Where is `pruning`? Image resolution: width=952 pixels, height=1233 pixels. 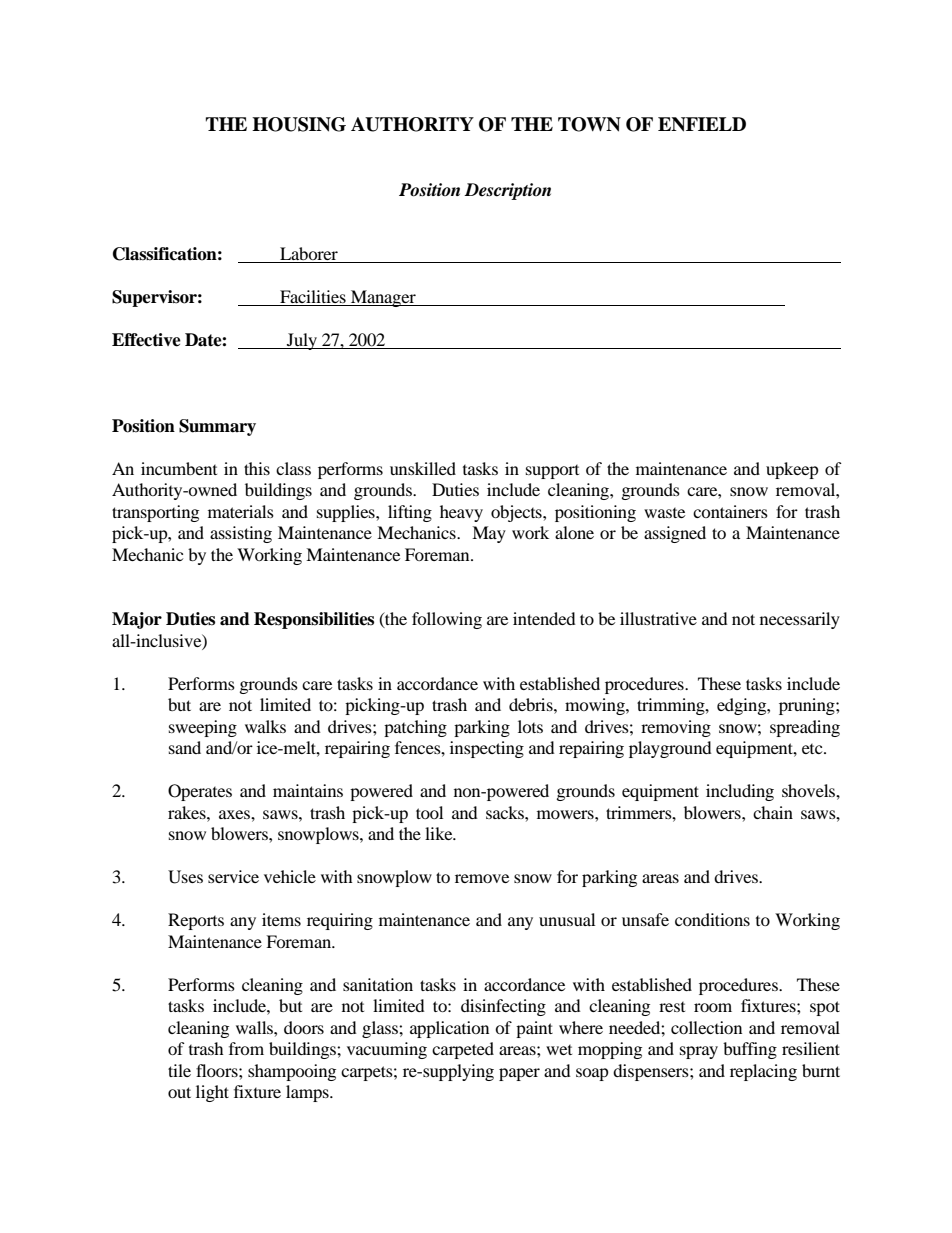 pruning is located at coordinates (808, 706).
